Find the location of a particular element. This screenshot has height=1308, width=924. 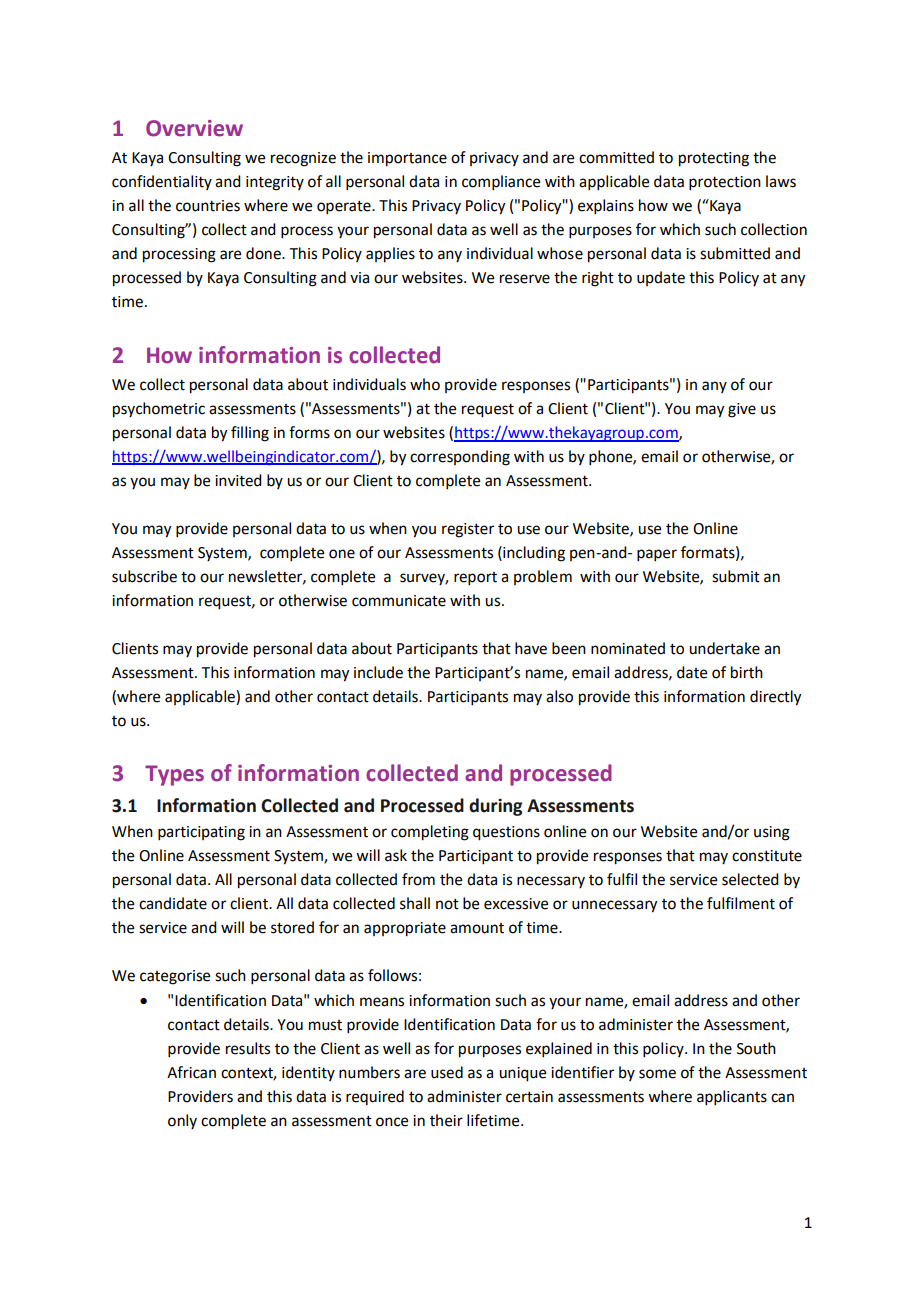

protecting is located at coordinates (714, 159).
